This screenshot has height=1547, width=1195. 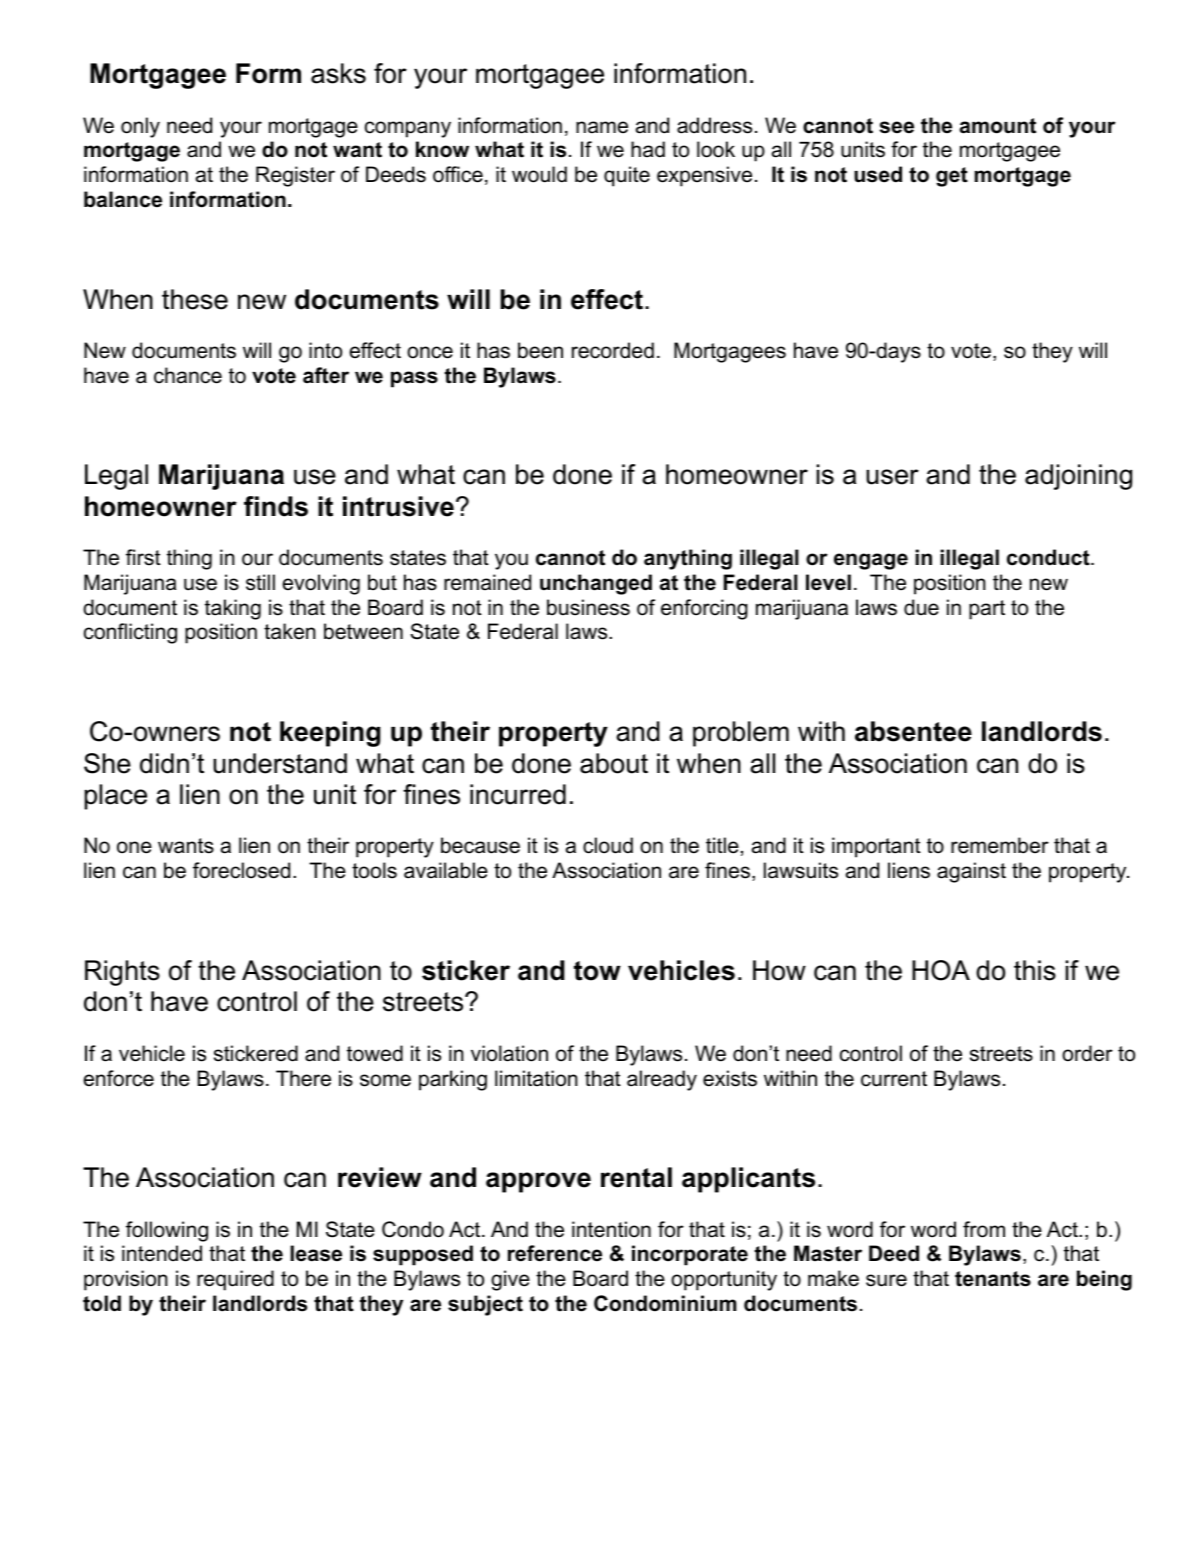 What do you see at coordinates (662, 1080) in the screenshot?
I see `already` at bounding box center [662, 1080].
